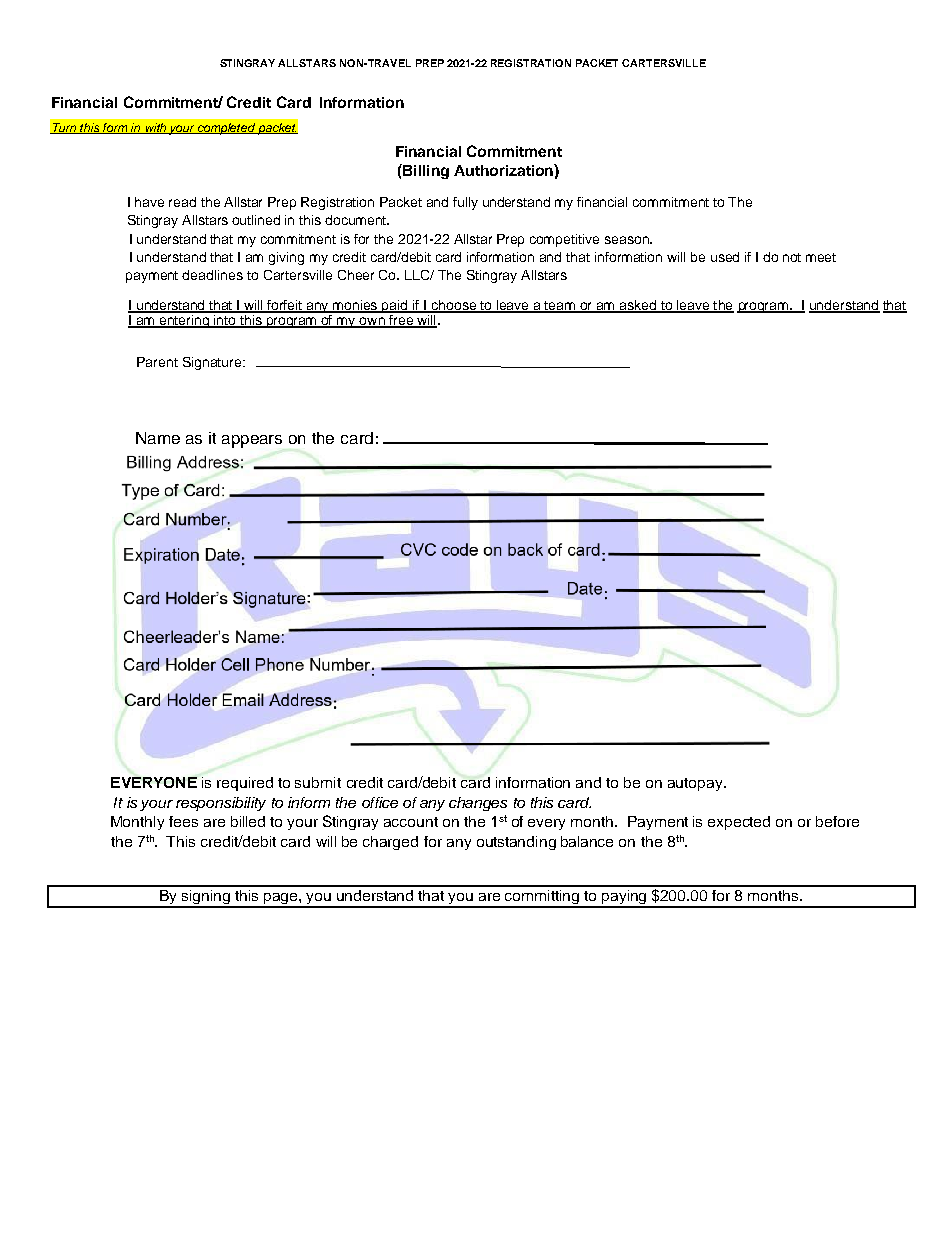 The width and height of the screenshot is (952, 1233). I want to click on Name, so click(158, 438).
